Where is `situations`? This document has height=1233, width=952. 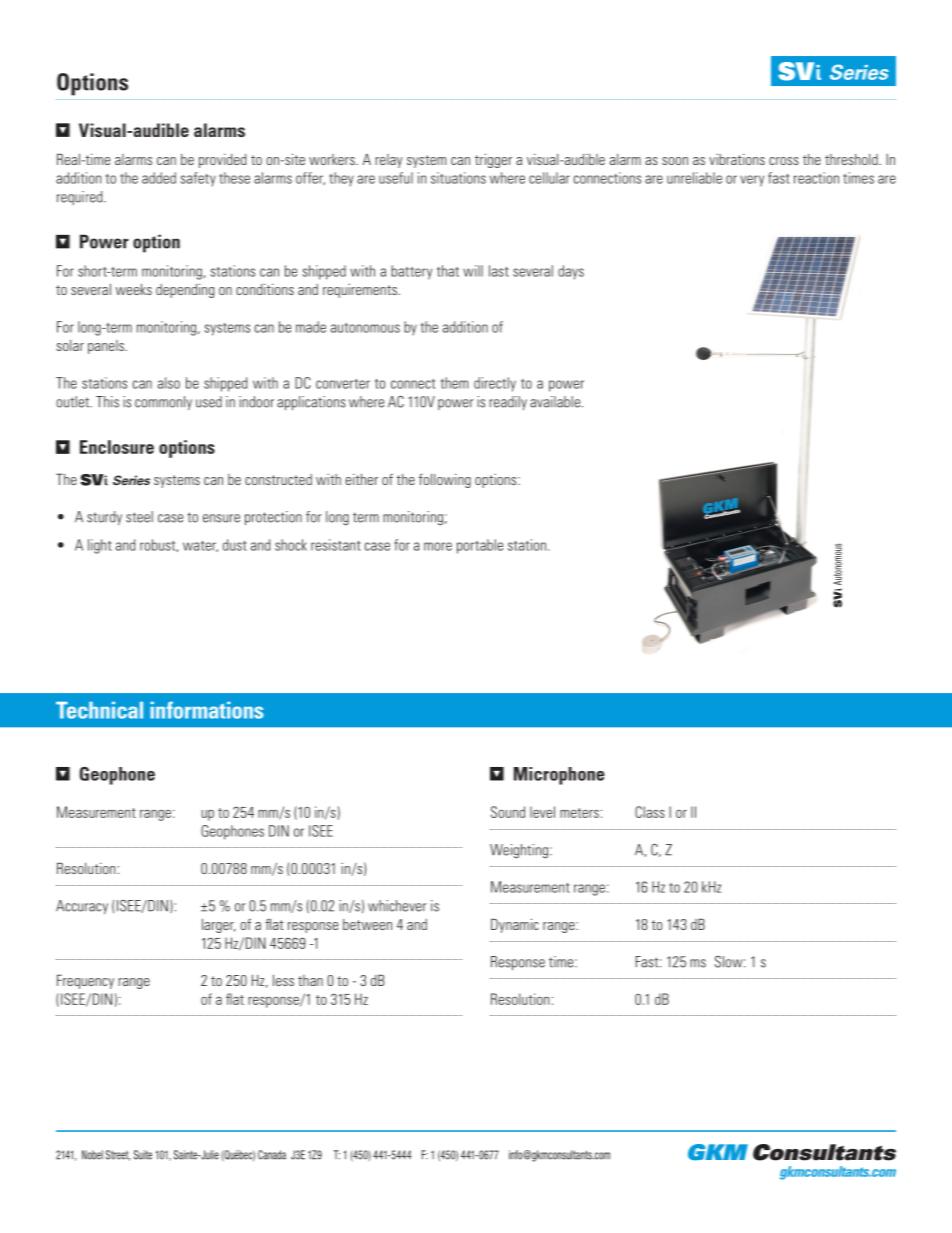 situations is located at coordinates (458, 178).
